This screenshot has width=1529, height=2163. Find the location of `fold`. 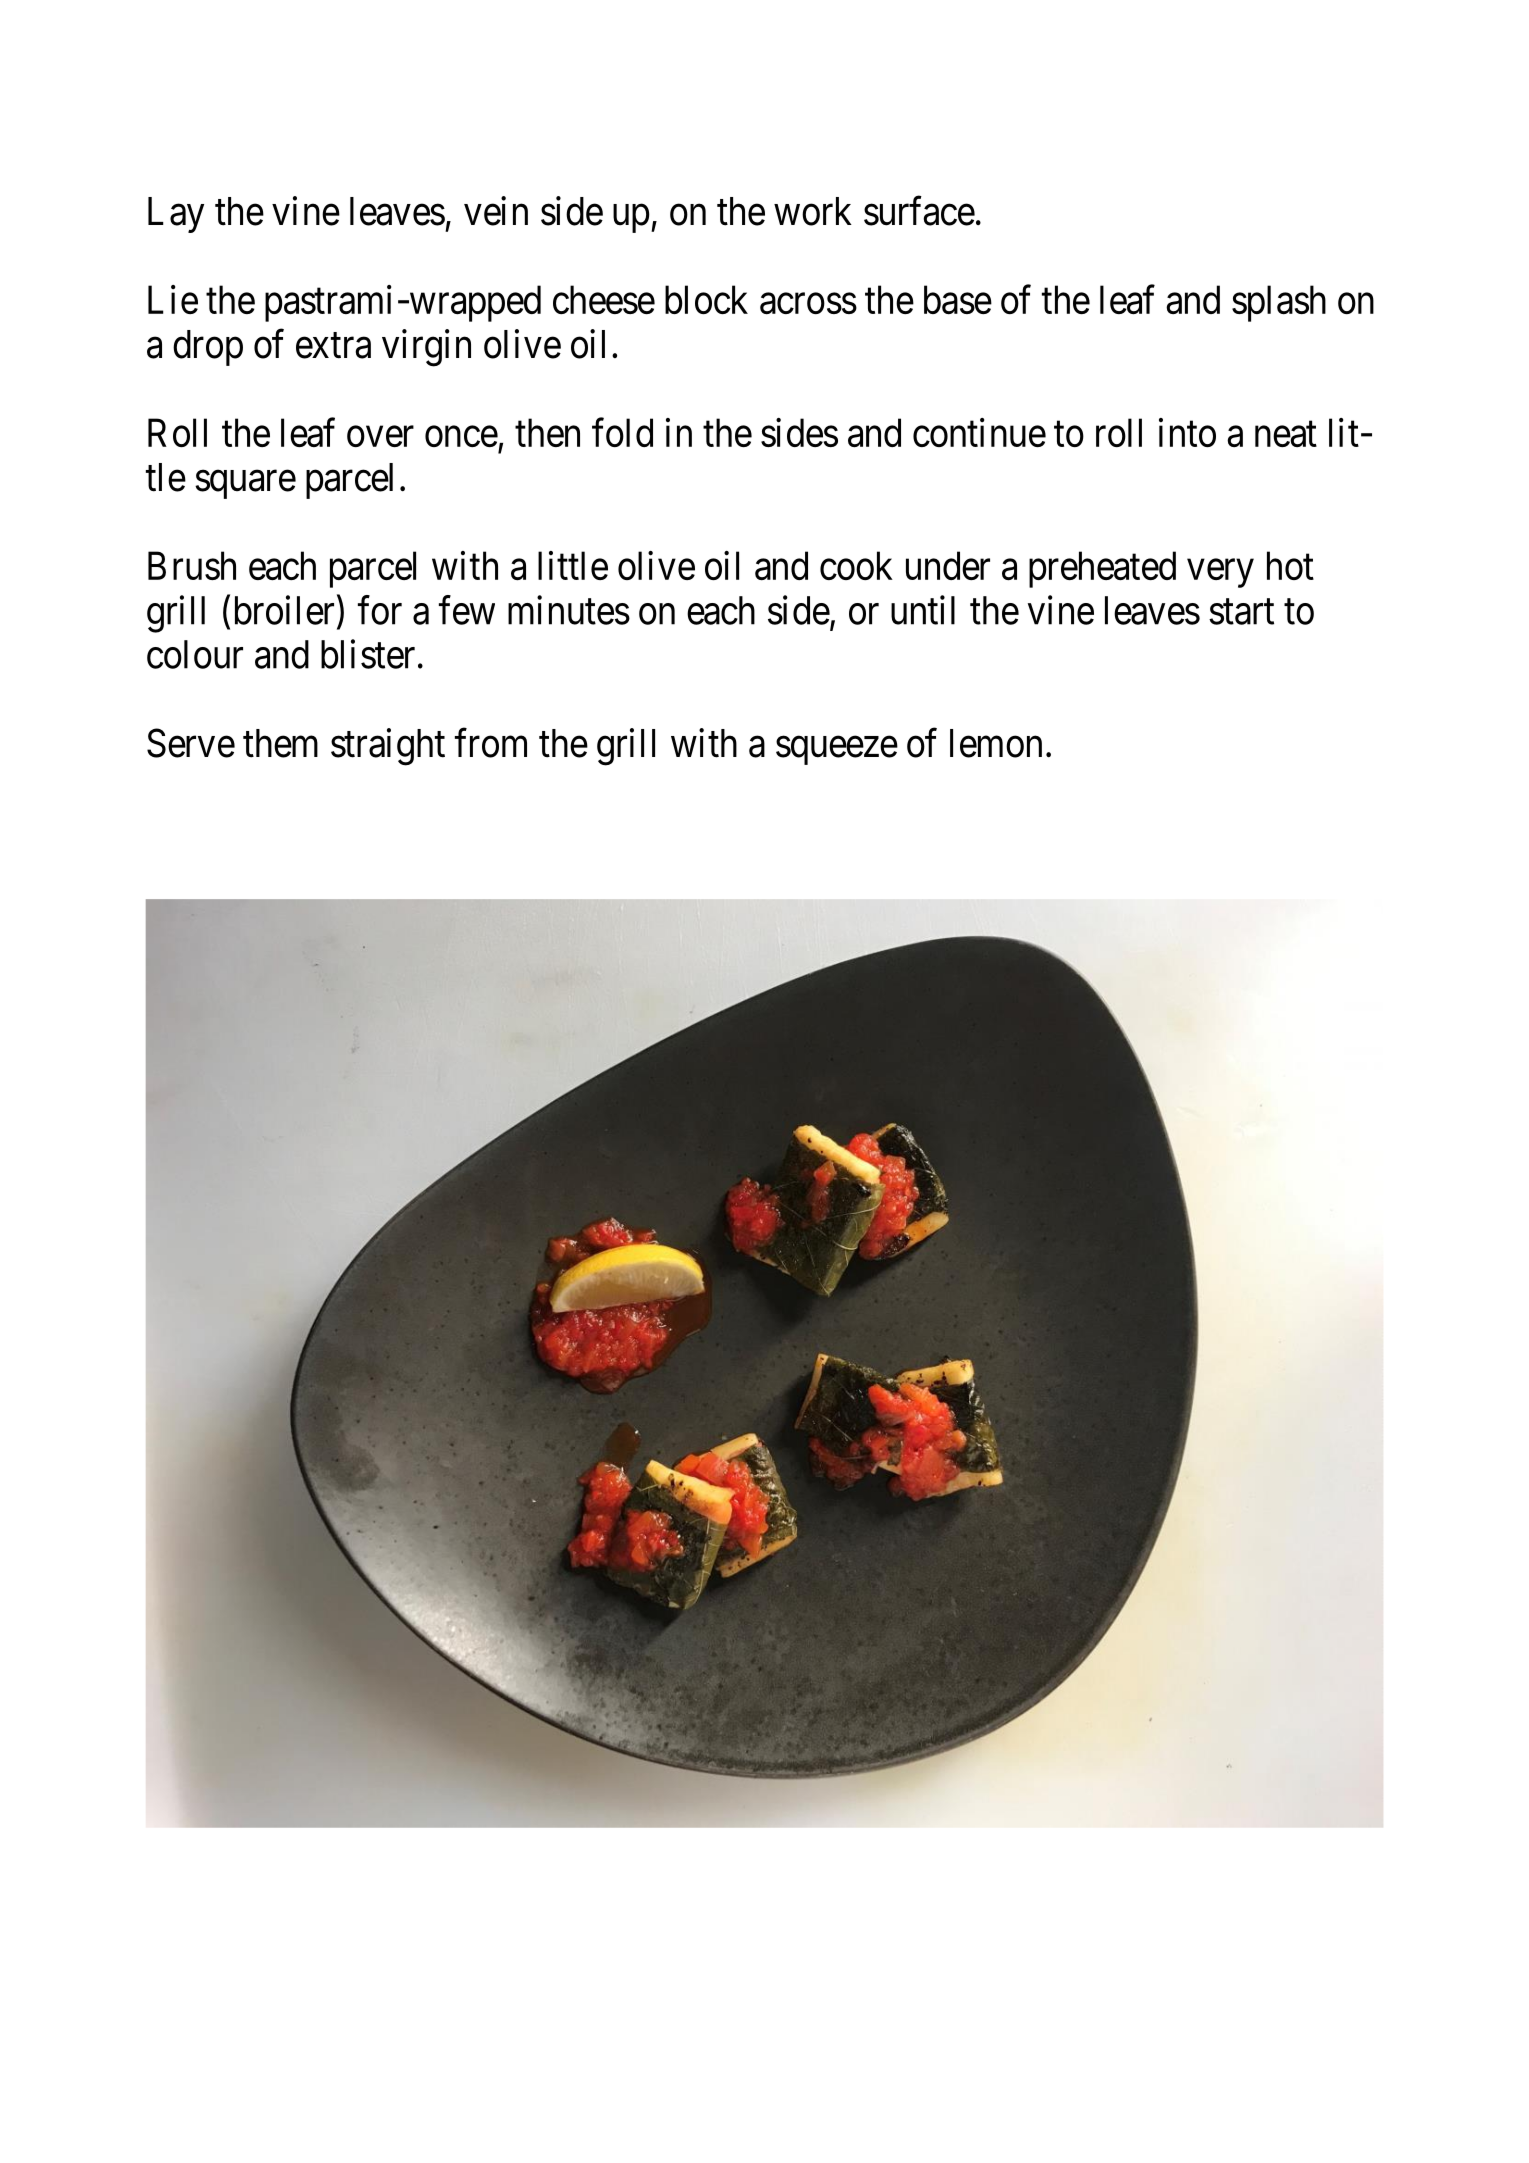

fold is located at coordinates (622, 432).
